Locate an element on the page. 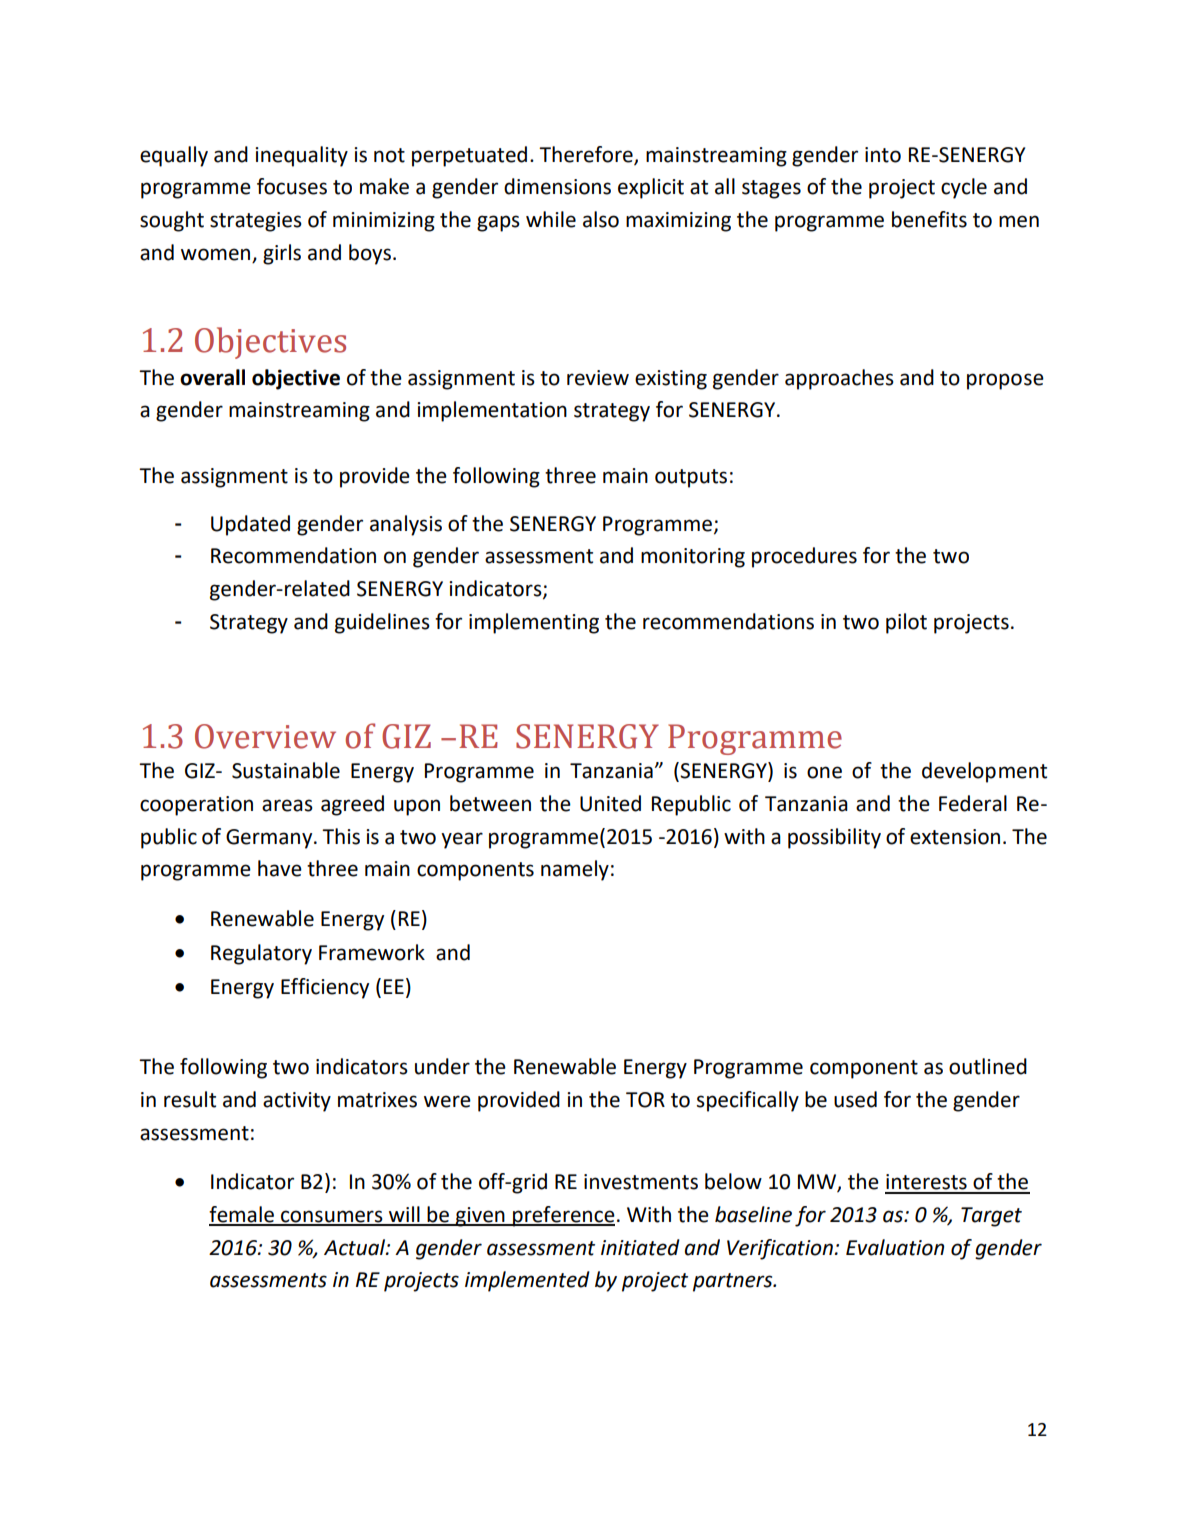  Updated is located at coordinates (250, 525).
